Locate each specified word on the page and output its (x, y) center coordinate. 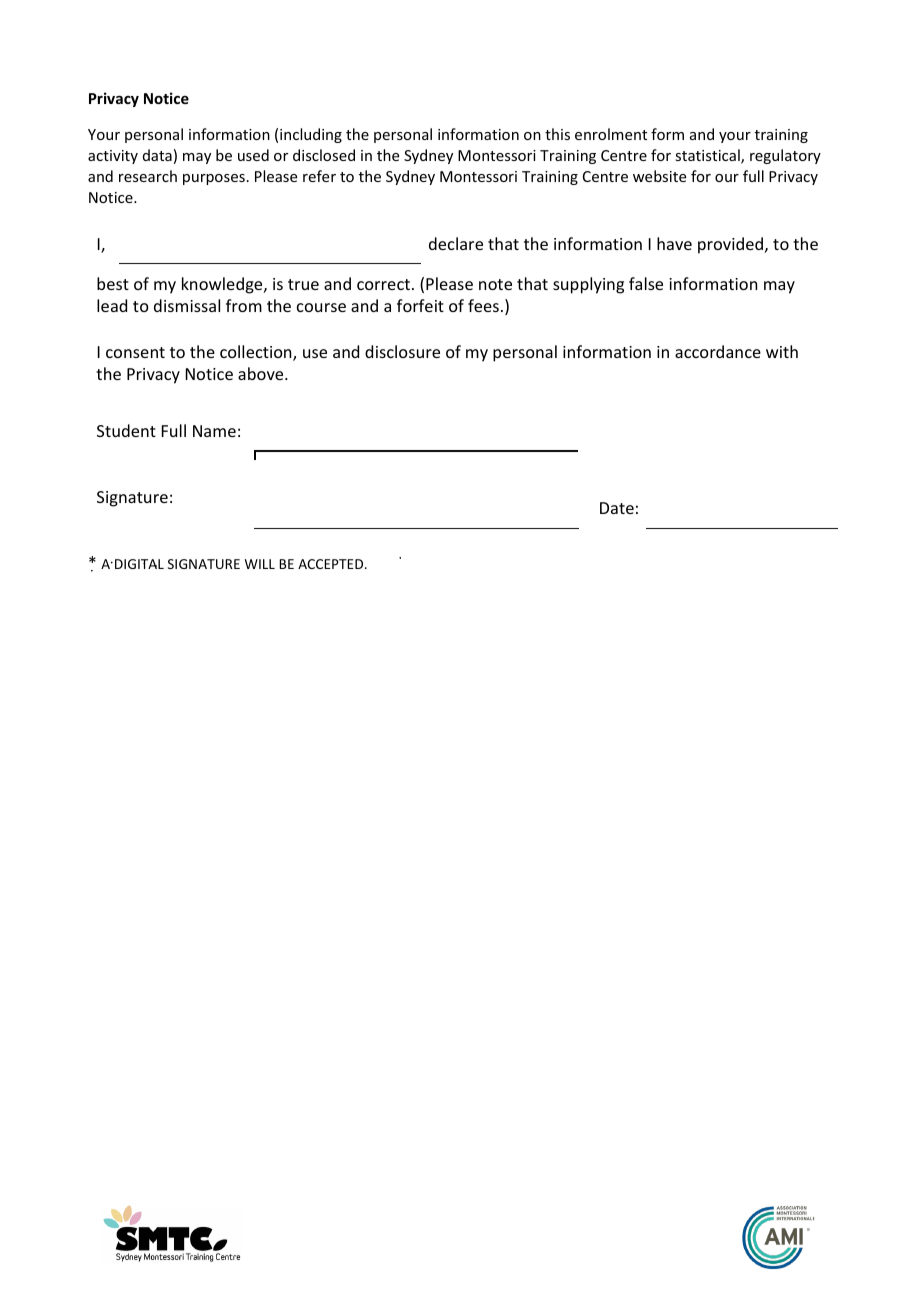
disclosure (402, 351)
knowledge (223, 285)
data (157, 155)
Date (617, 508)
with (782, 351)
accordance (718, 351)
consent (135, 352)
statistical (708, 156)
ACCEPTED (332, 564)
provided (730, 245)
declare (456, 243)
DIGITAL (139, 564)
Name (214, 431)
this (557, 134)
